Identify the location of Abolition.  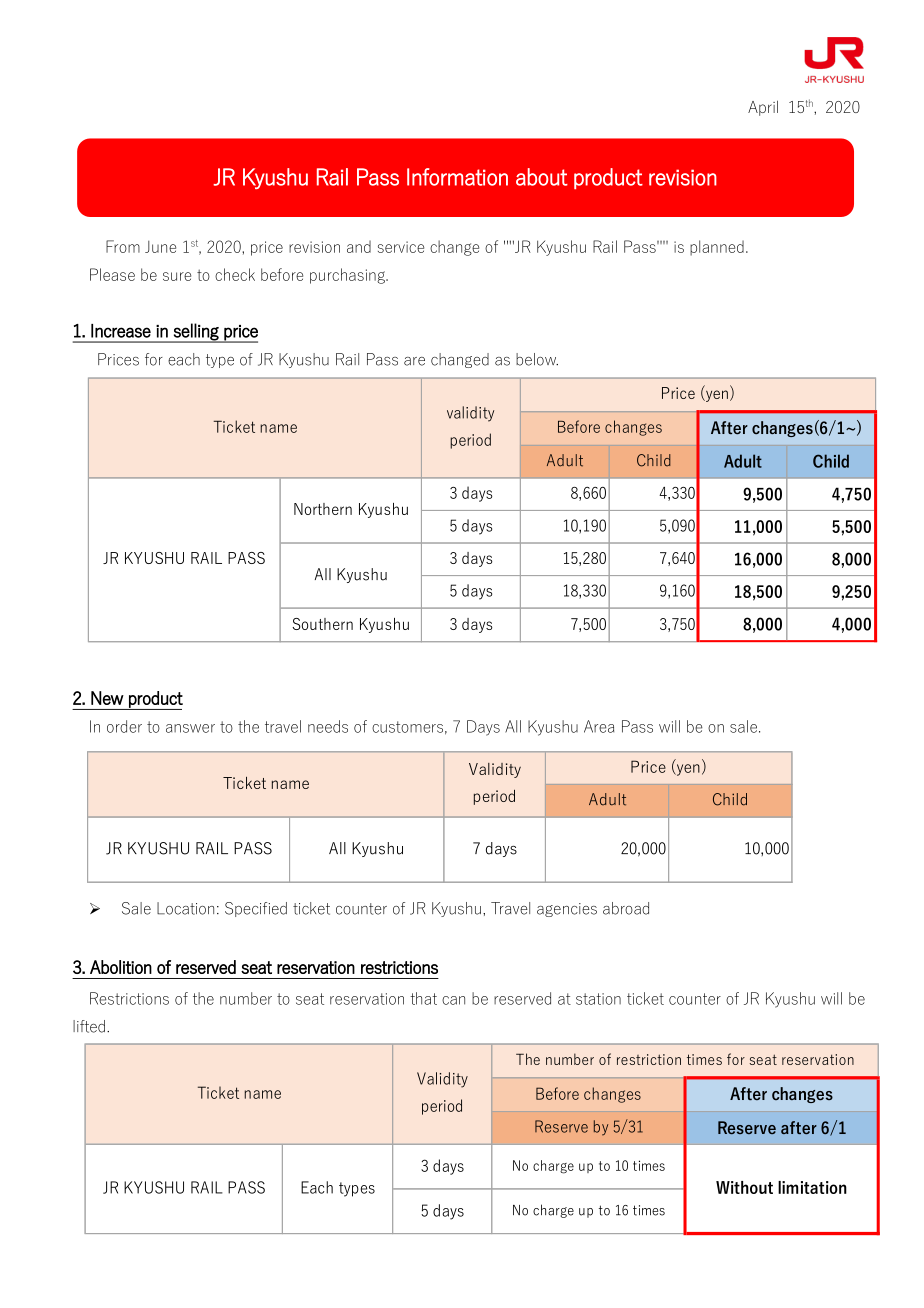
(121, 967).
